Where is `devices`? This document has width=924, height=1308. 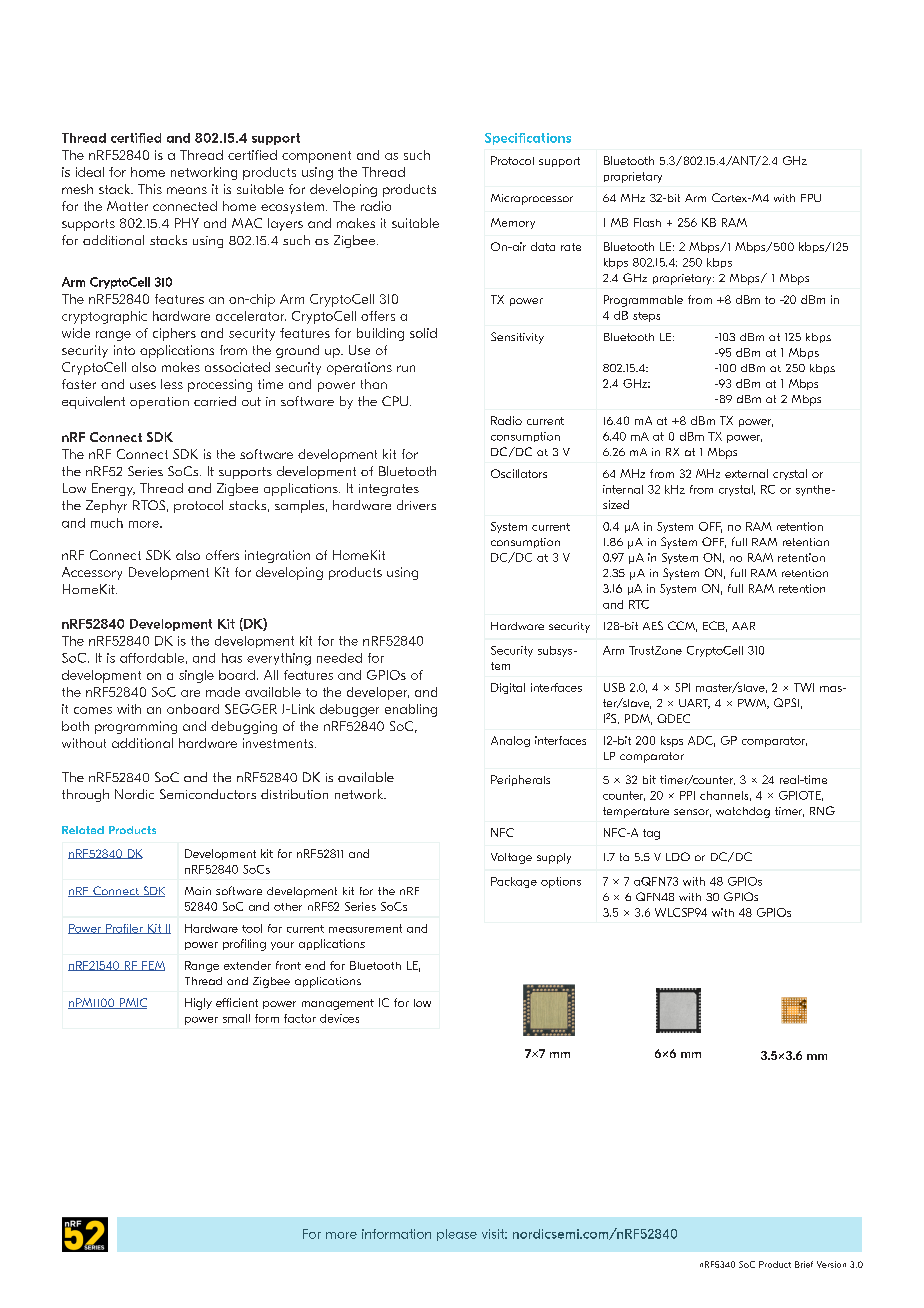
devices is located at coordinates (339, 1018).
